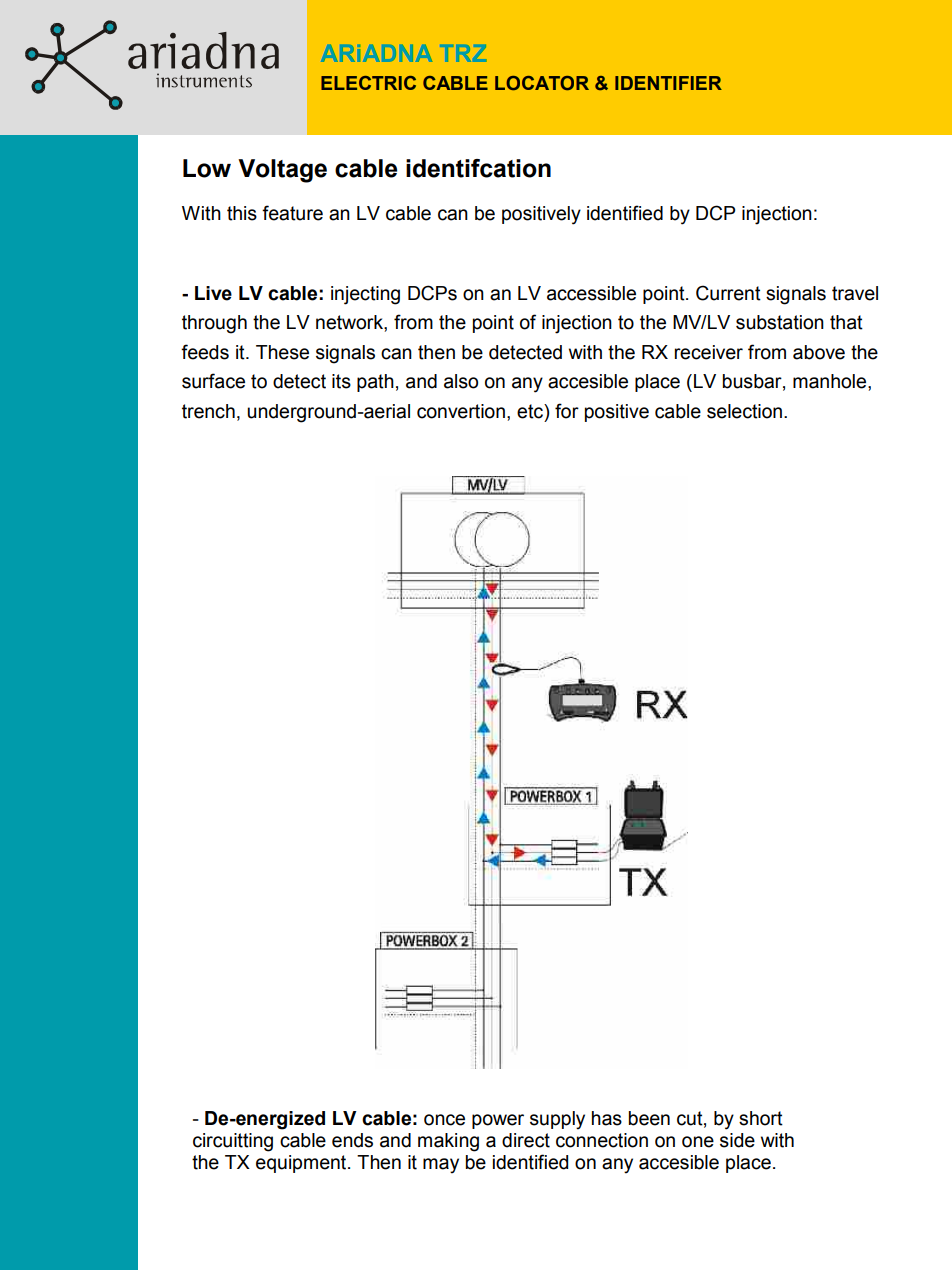  I want to click on LOCATOR, so click(542, 83).
